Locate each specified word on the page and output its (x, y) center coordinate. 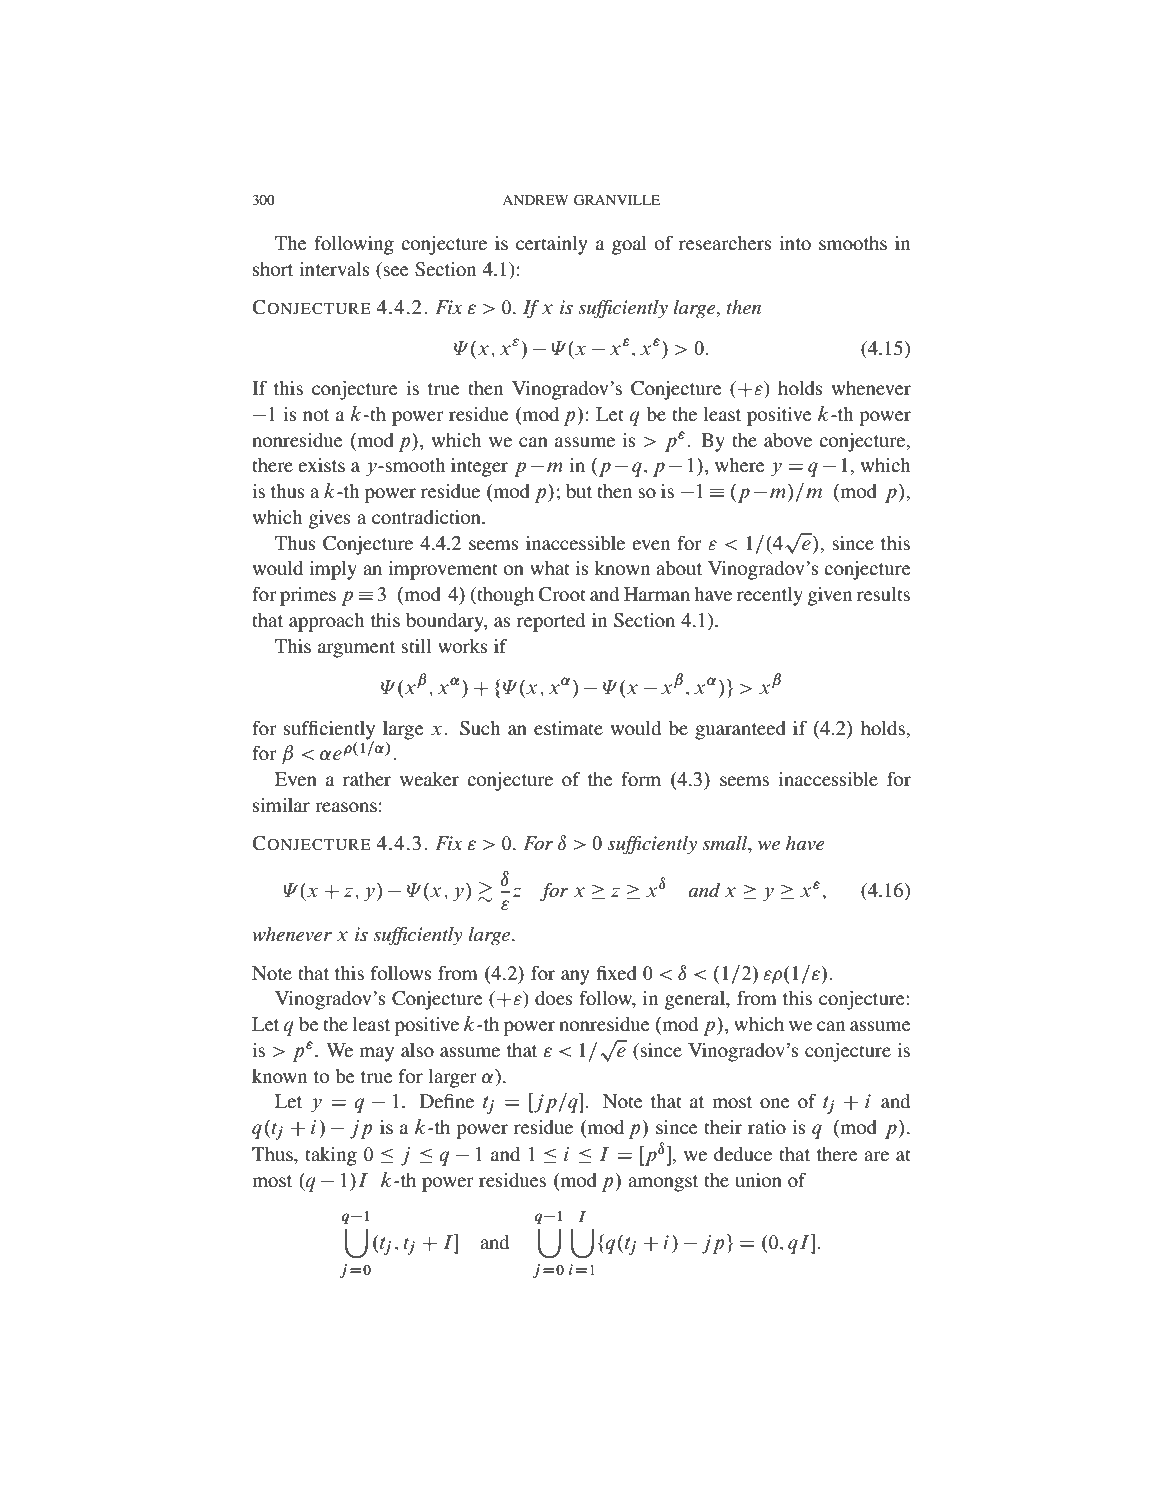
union (758, 1180)
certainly (551, 245)
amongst (663, 1183)
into (795, 243)
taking (331, 1156)
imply (333, 570)
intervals (334, 269)
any (575, 977)
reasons (346, 807)
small (726, 844)
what (550, 568)
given (830, 596)
